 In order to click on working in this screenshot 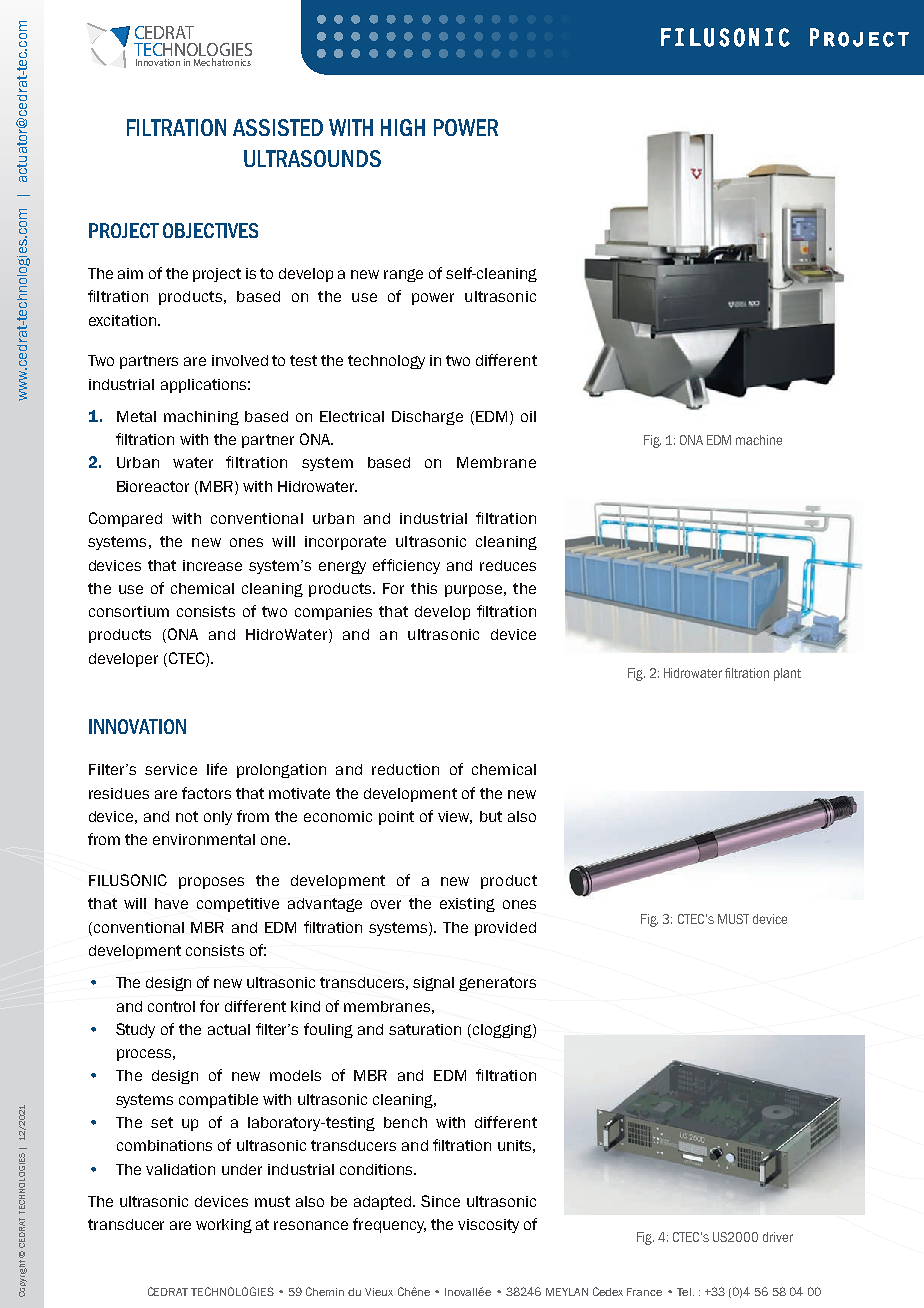, I will do `click(224, 1226)`.
